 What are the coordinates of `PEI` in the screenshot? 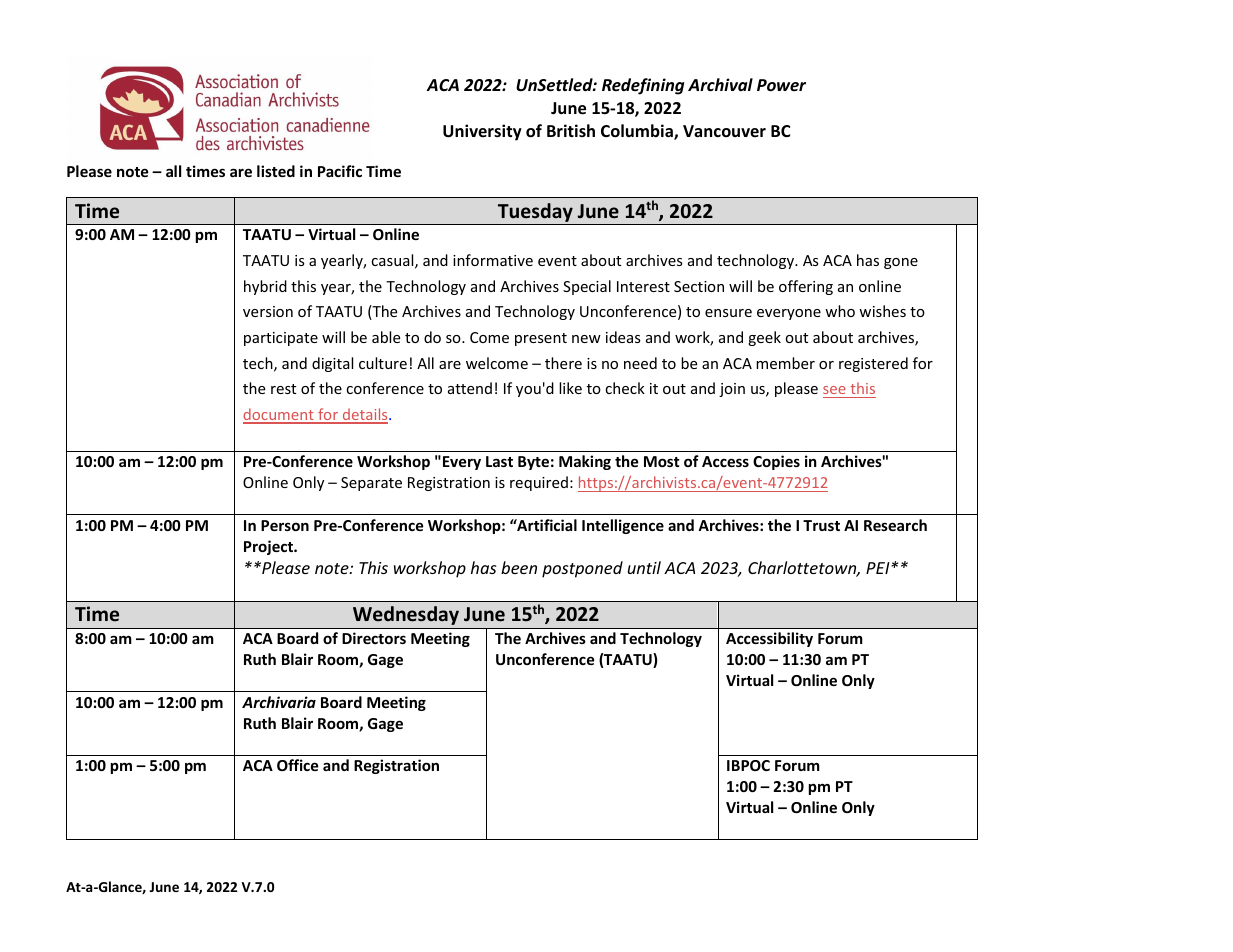 It's located at (879, 568).
